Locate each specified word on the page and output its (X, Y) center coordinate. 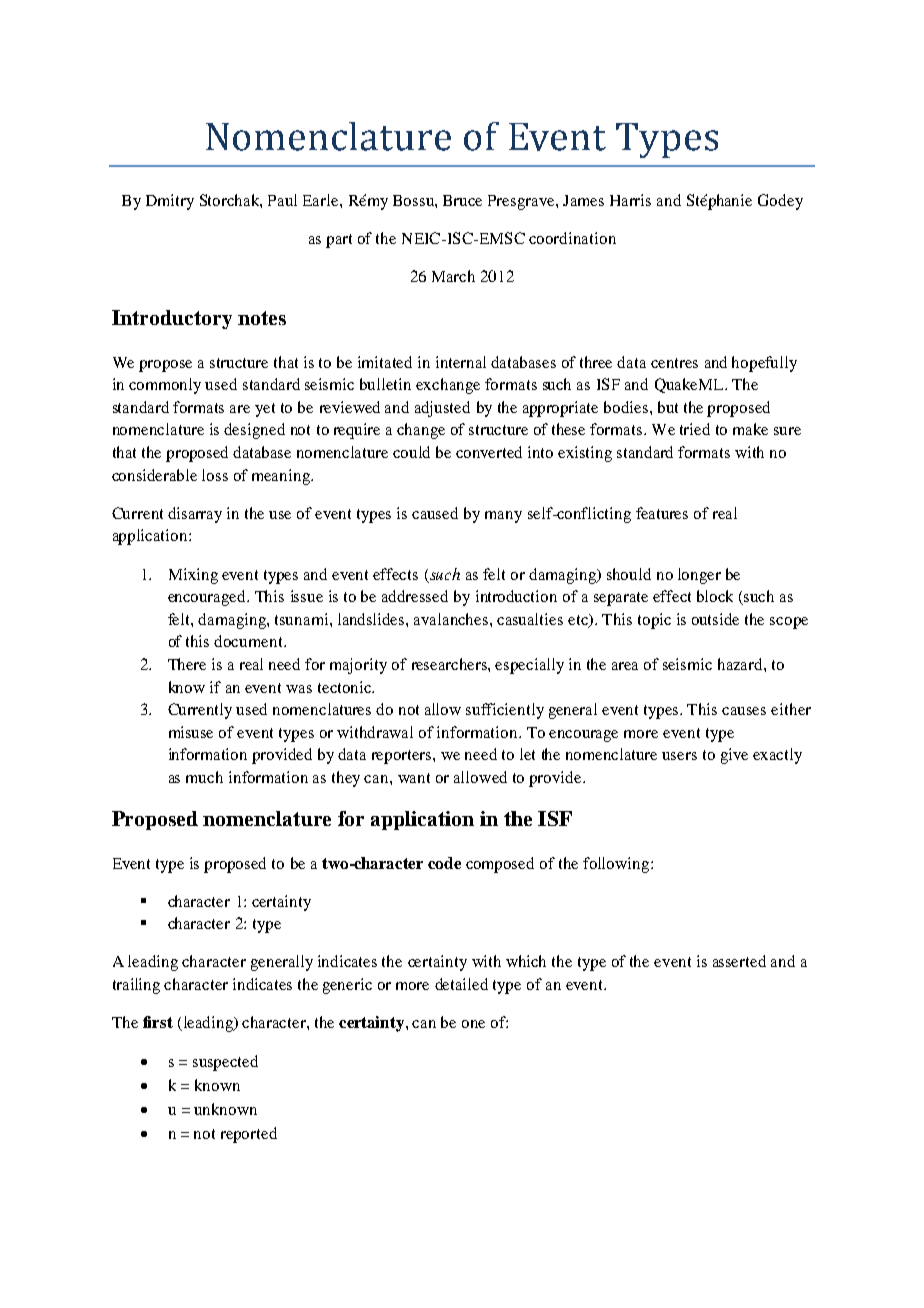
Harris (630, 200)
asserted (739, 961)
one (473, 1024)
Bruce (462, 200)
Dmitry (170, 202)
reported (249, 1135)
